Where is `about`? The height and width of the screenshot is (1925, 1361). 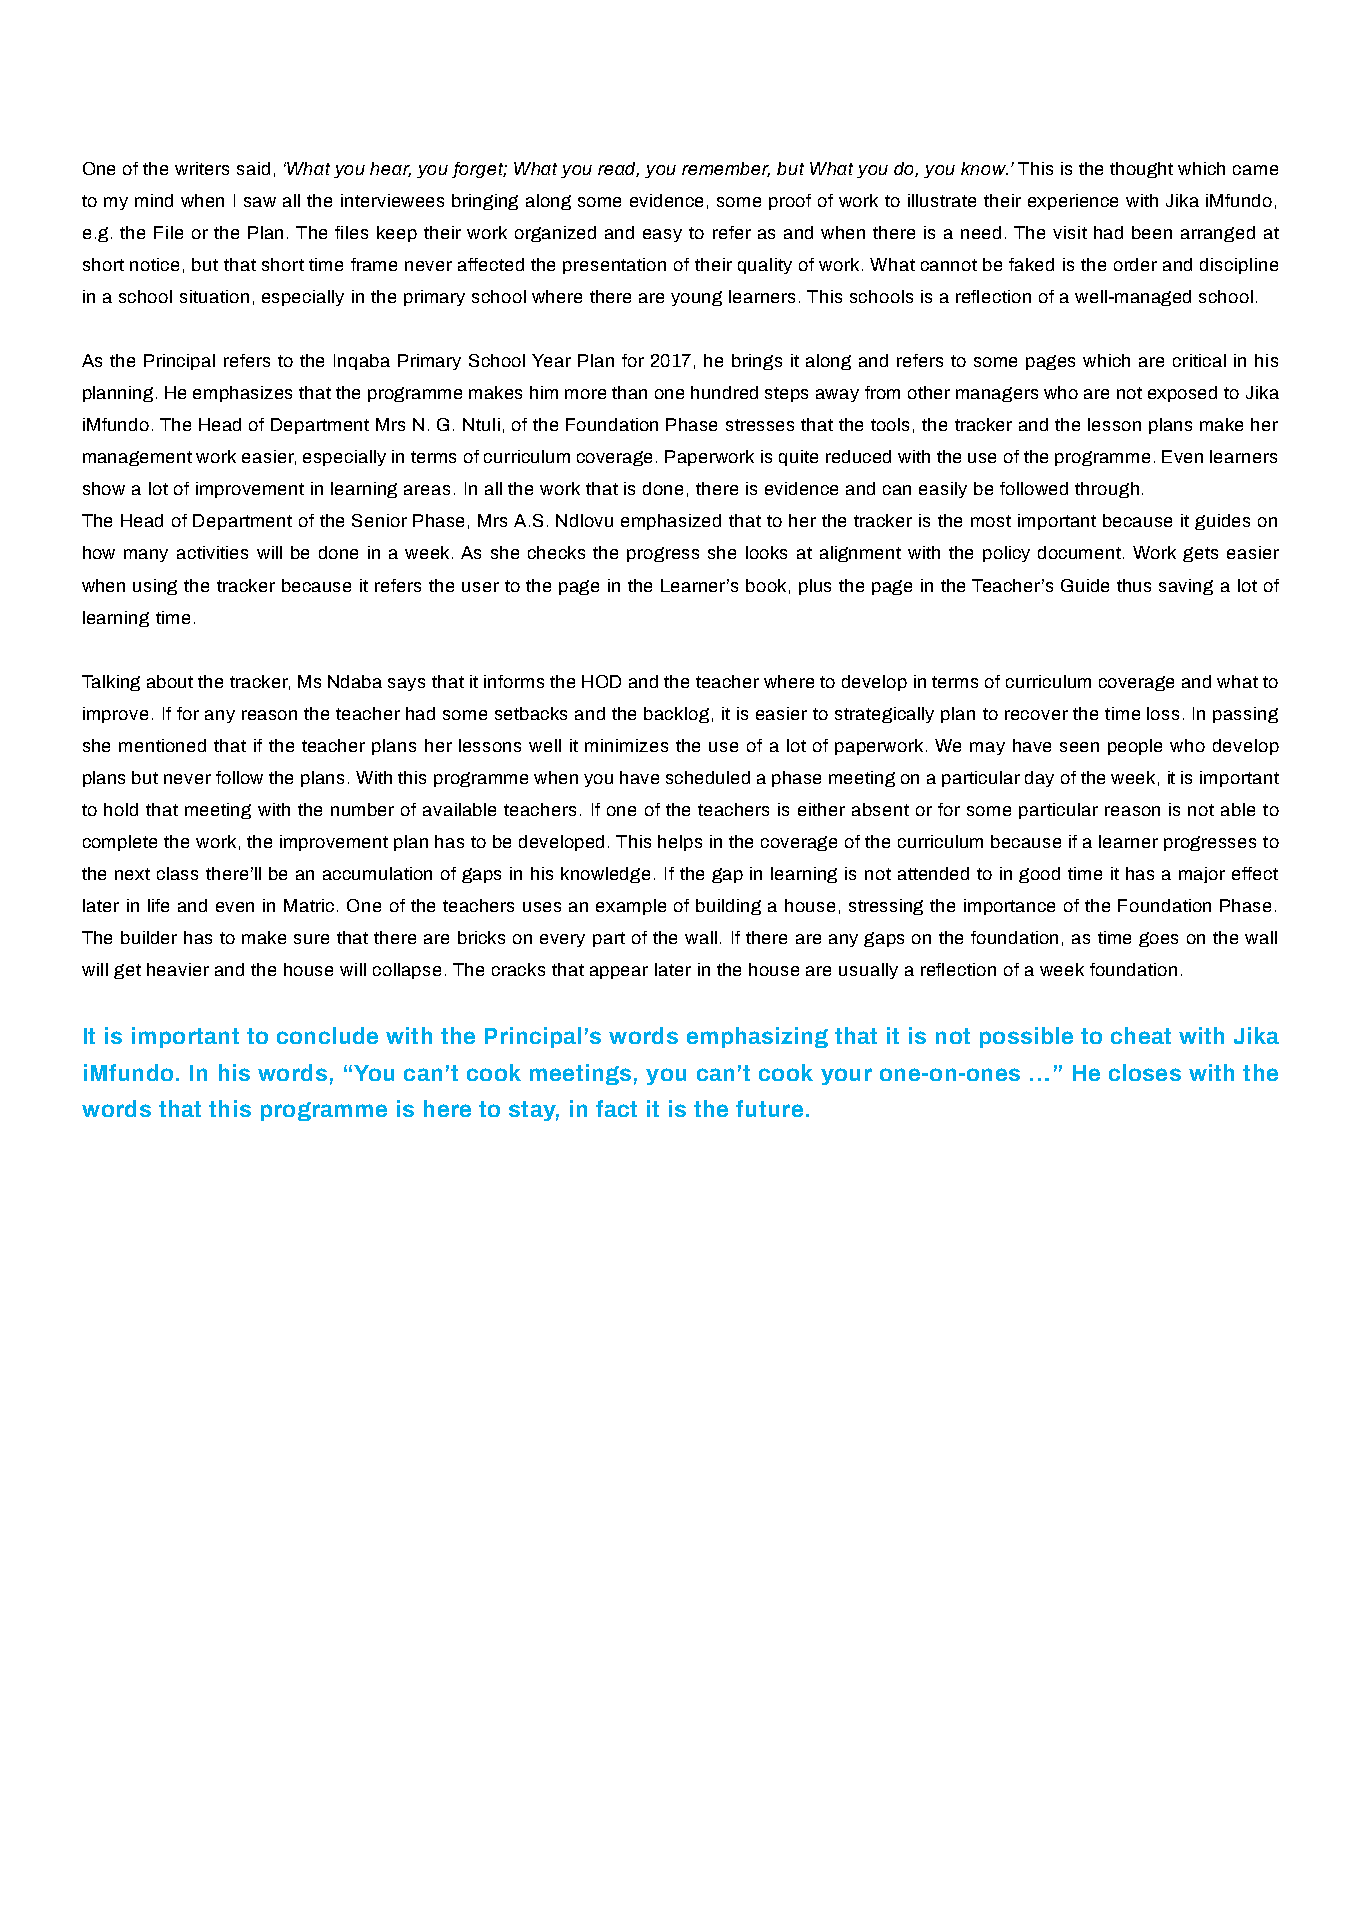
about is located at coordinates (170, 681).
